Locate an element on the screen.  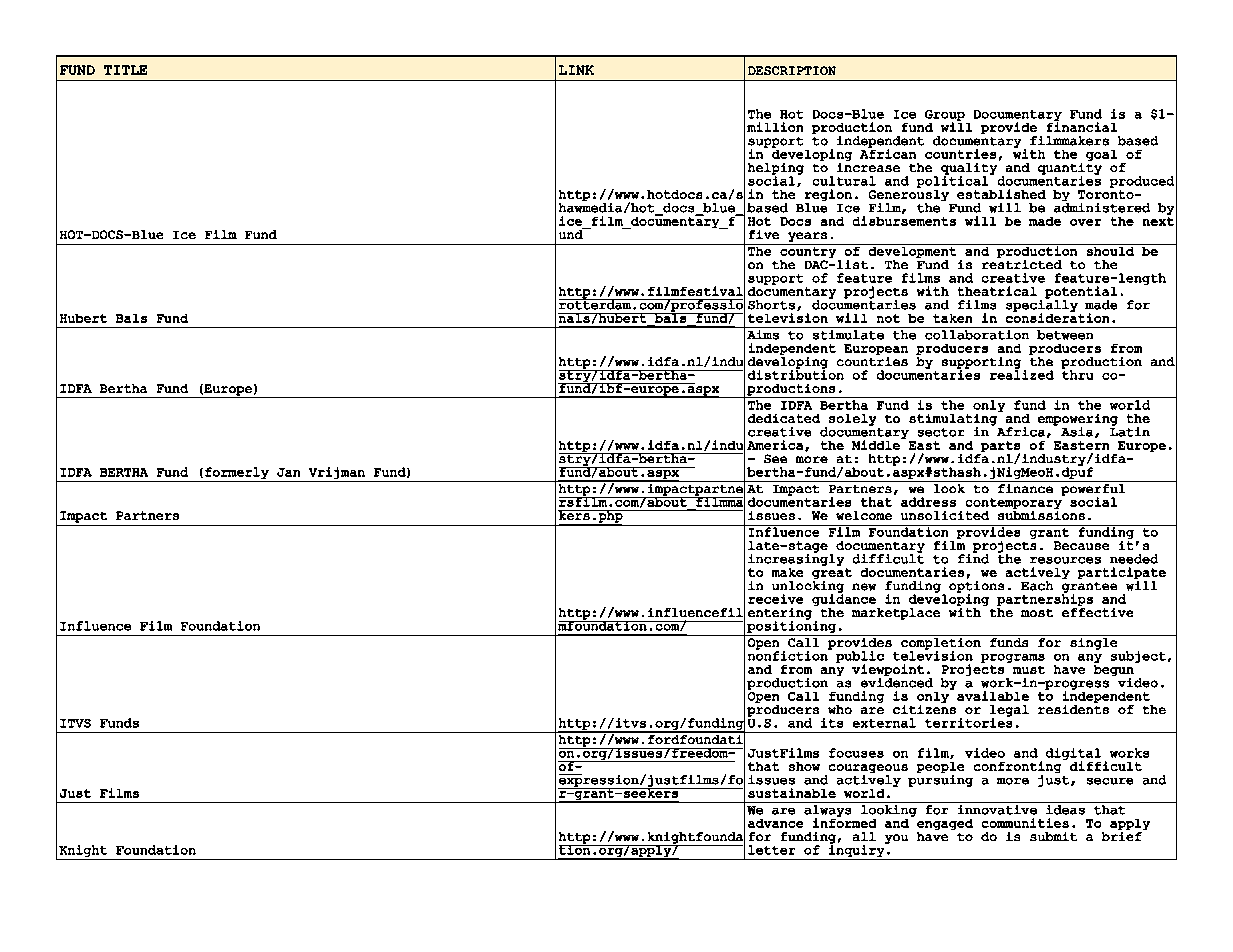
entering is located at coordinates (780, 615).
